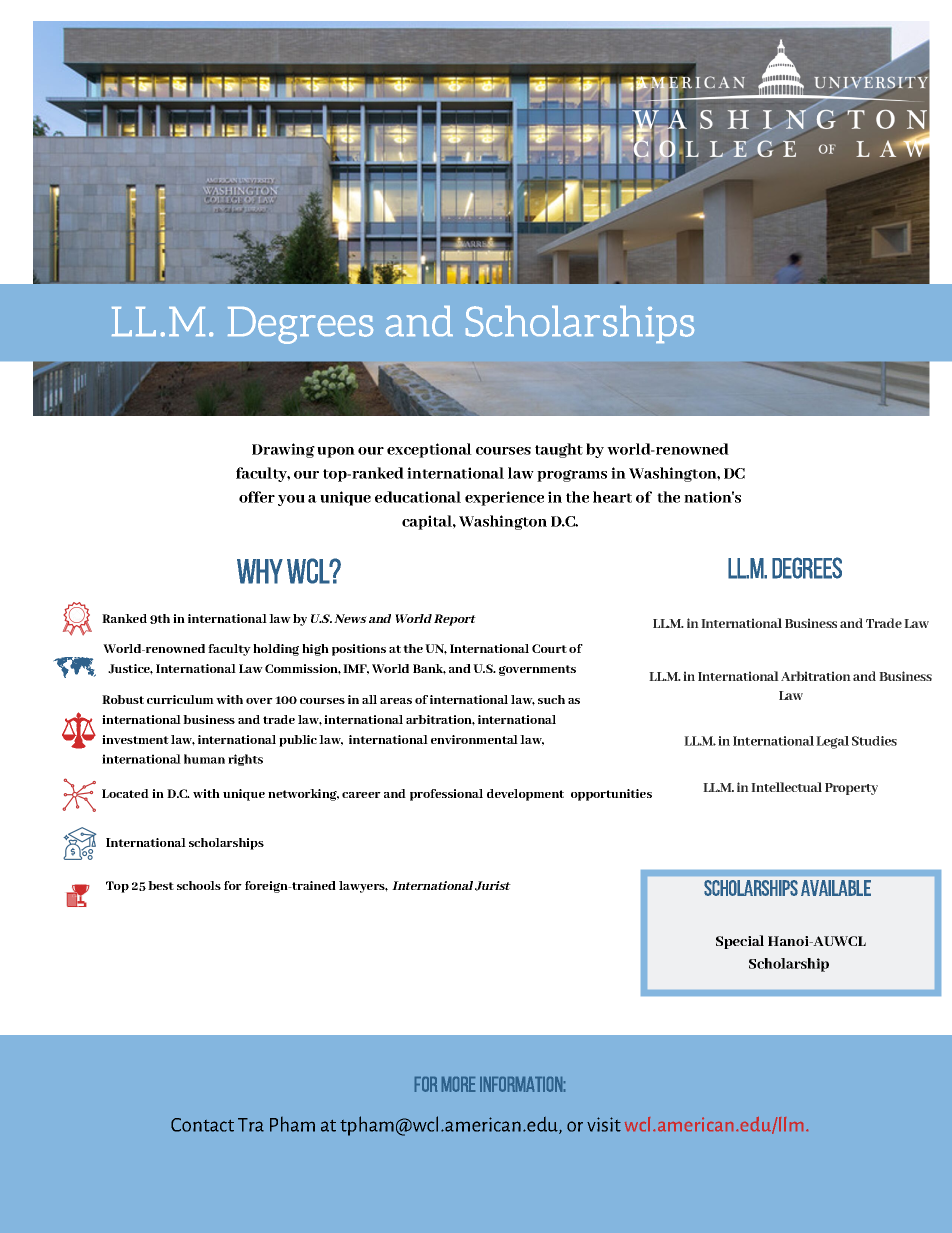 The width and height of the document is (952, 1233). What do you see at coordinates (458, 1084) in the document?
I see `more` at bounding box center [458, 1084].
